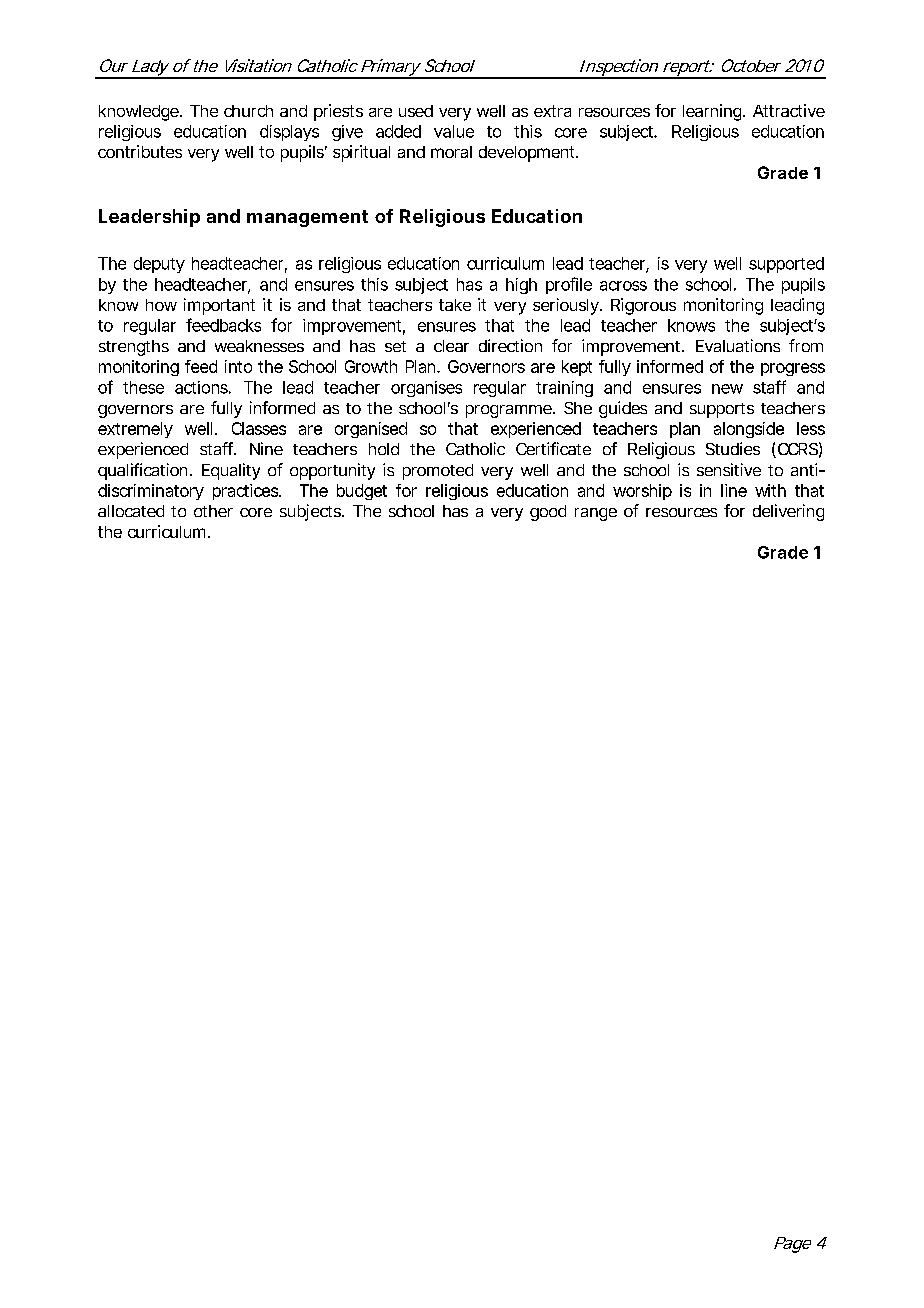  Describe the element at coordinates (213, 511) in the image. I see `other` at that location.
